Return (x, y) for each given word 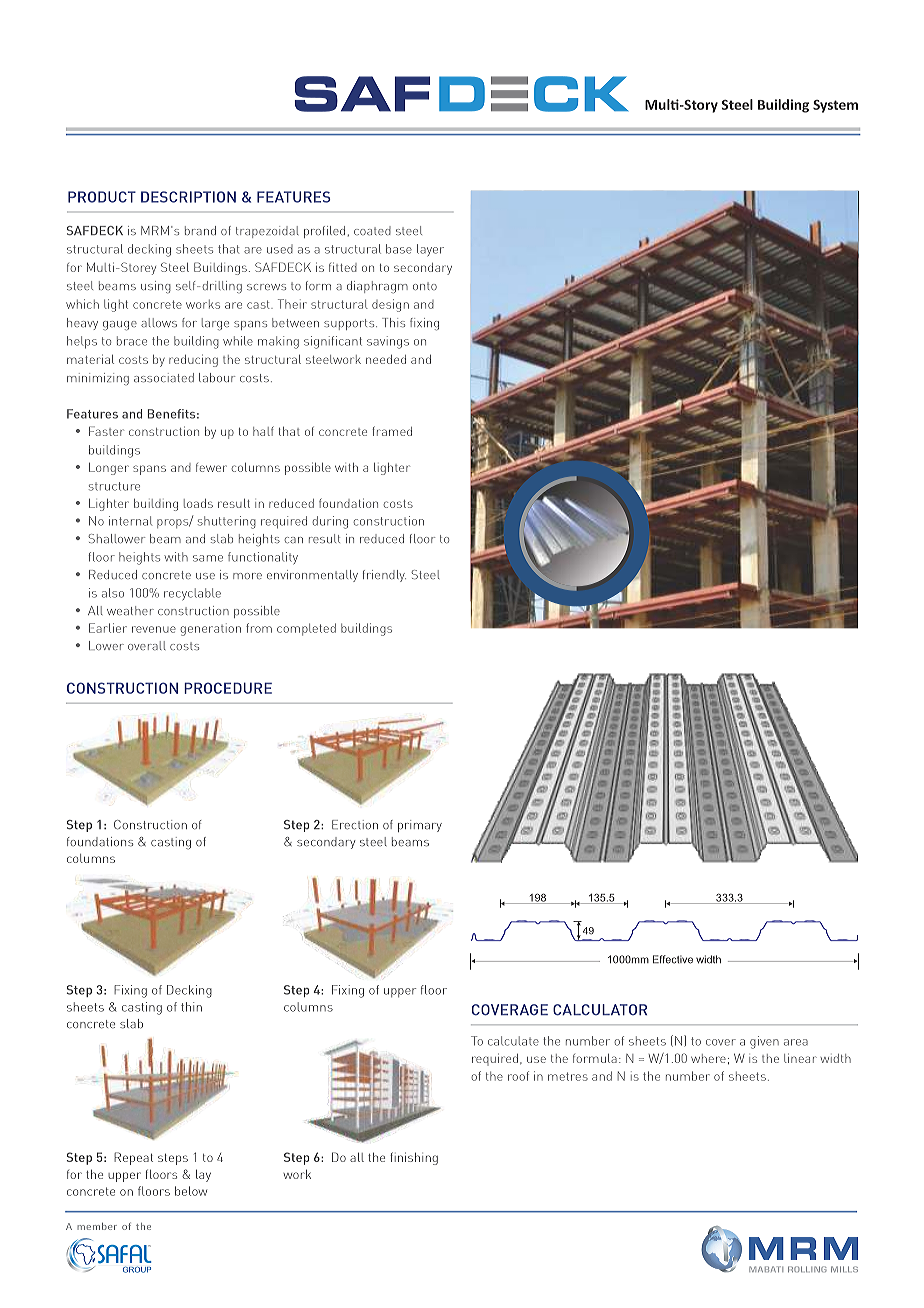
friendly (384, 576)
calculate (513, 1041)
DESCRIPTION (188, 197)
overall (147, 645)
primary (420, 826)
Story (700, 106)
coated (372, 230)
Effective (673, 959)
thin (191, 1007)
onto (425, 286)
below (191, 1191)
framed (392, 431)
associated (164, 377)
